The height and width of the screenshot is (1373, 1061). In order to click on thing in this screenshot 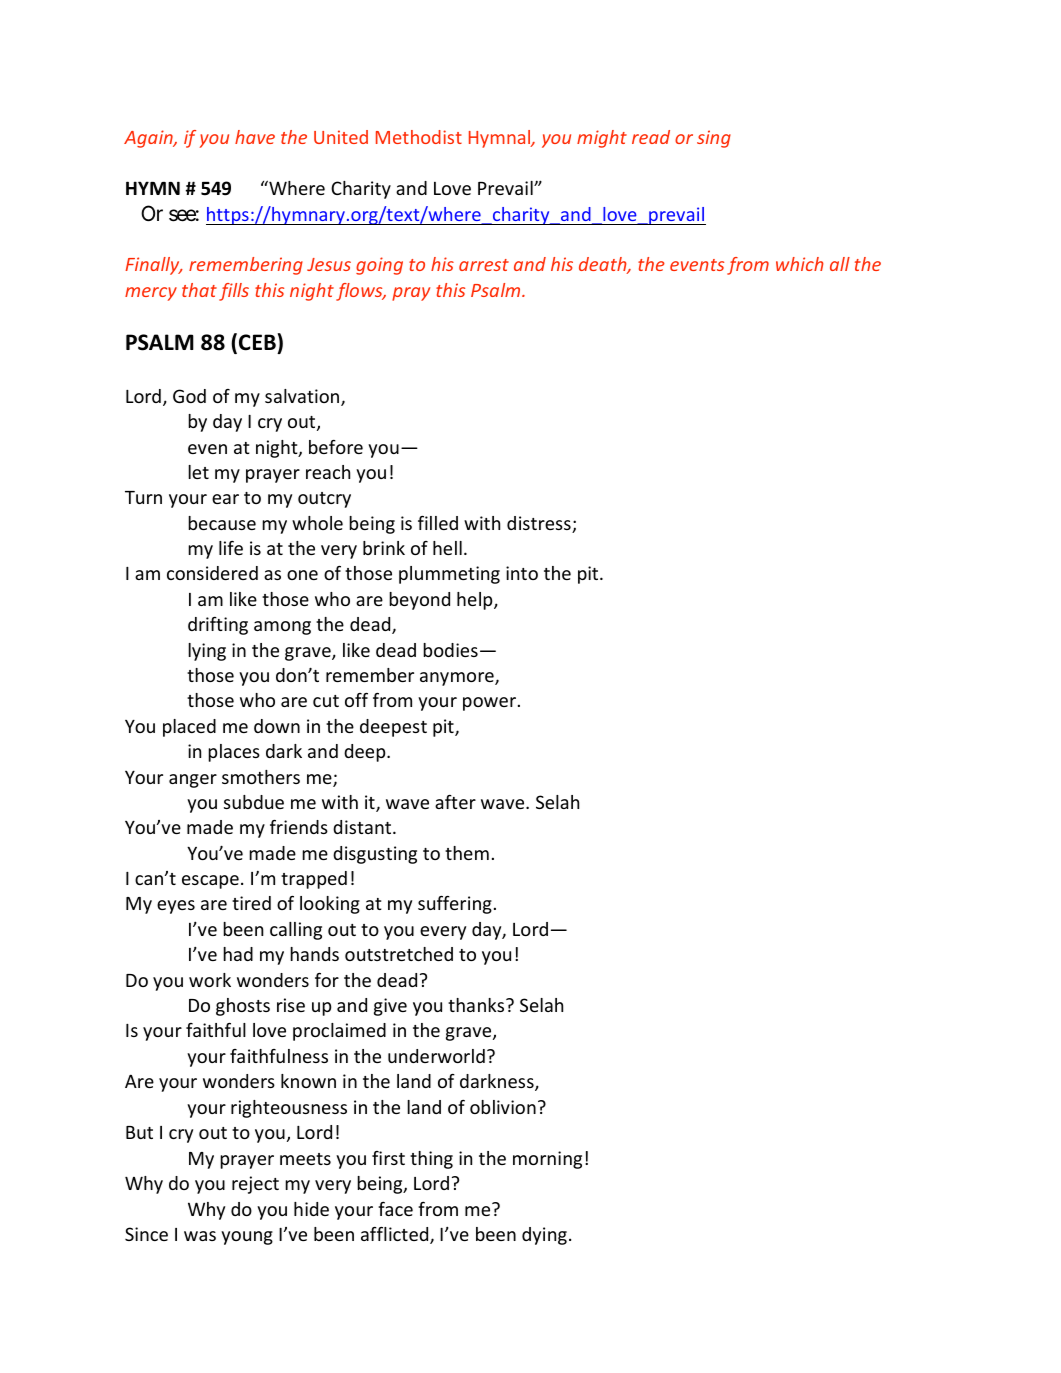, I will do `click(431, 1160)`.
